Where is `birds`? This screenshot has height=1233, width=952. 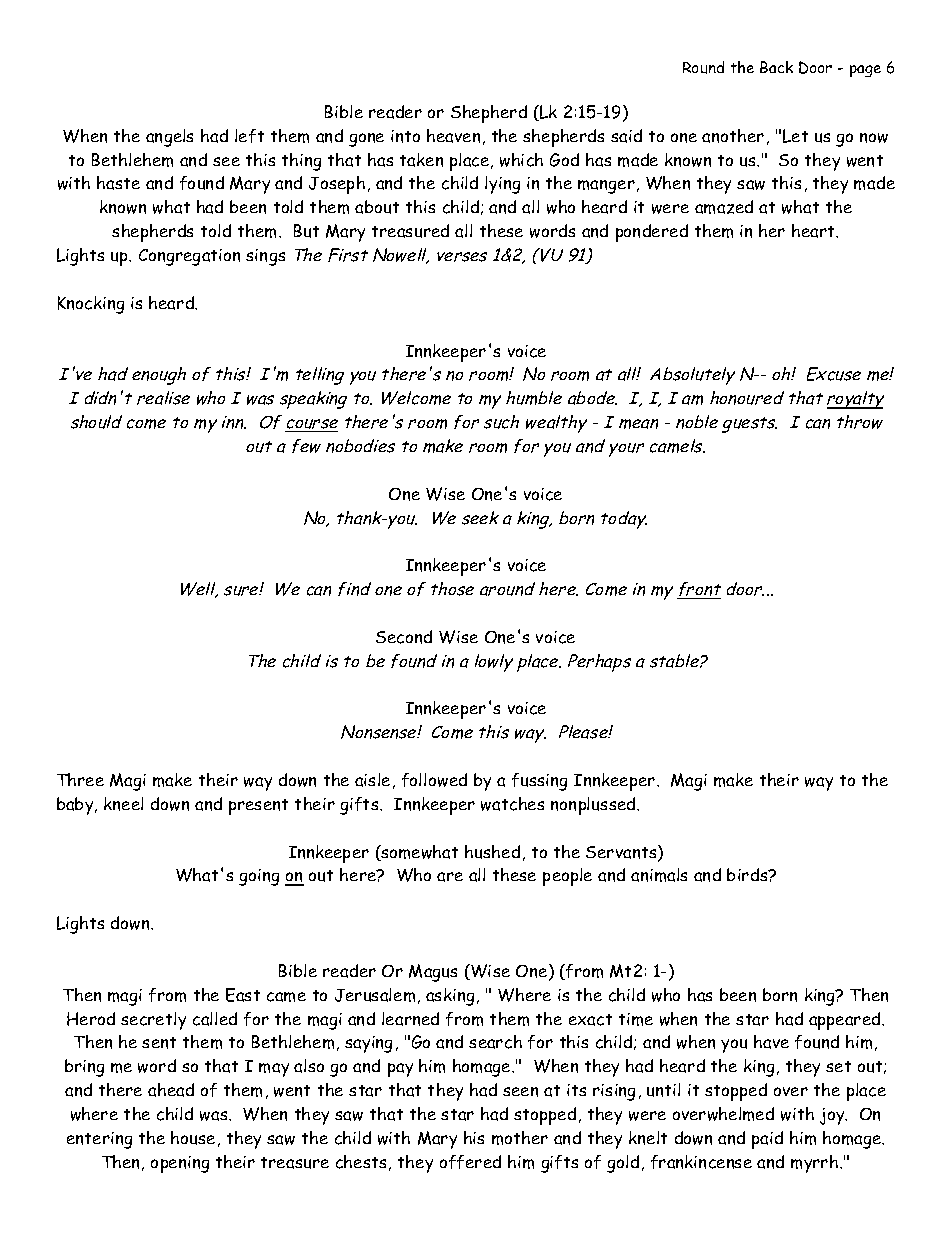
birds is located at coordinates (748, 874).
